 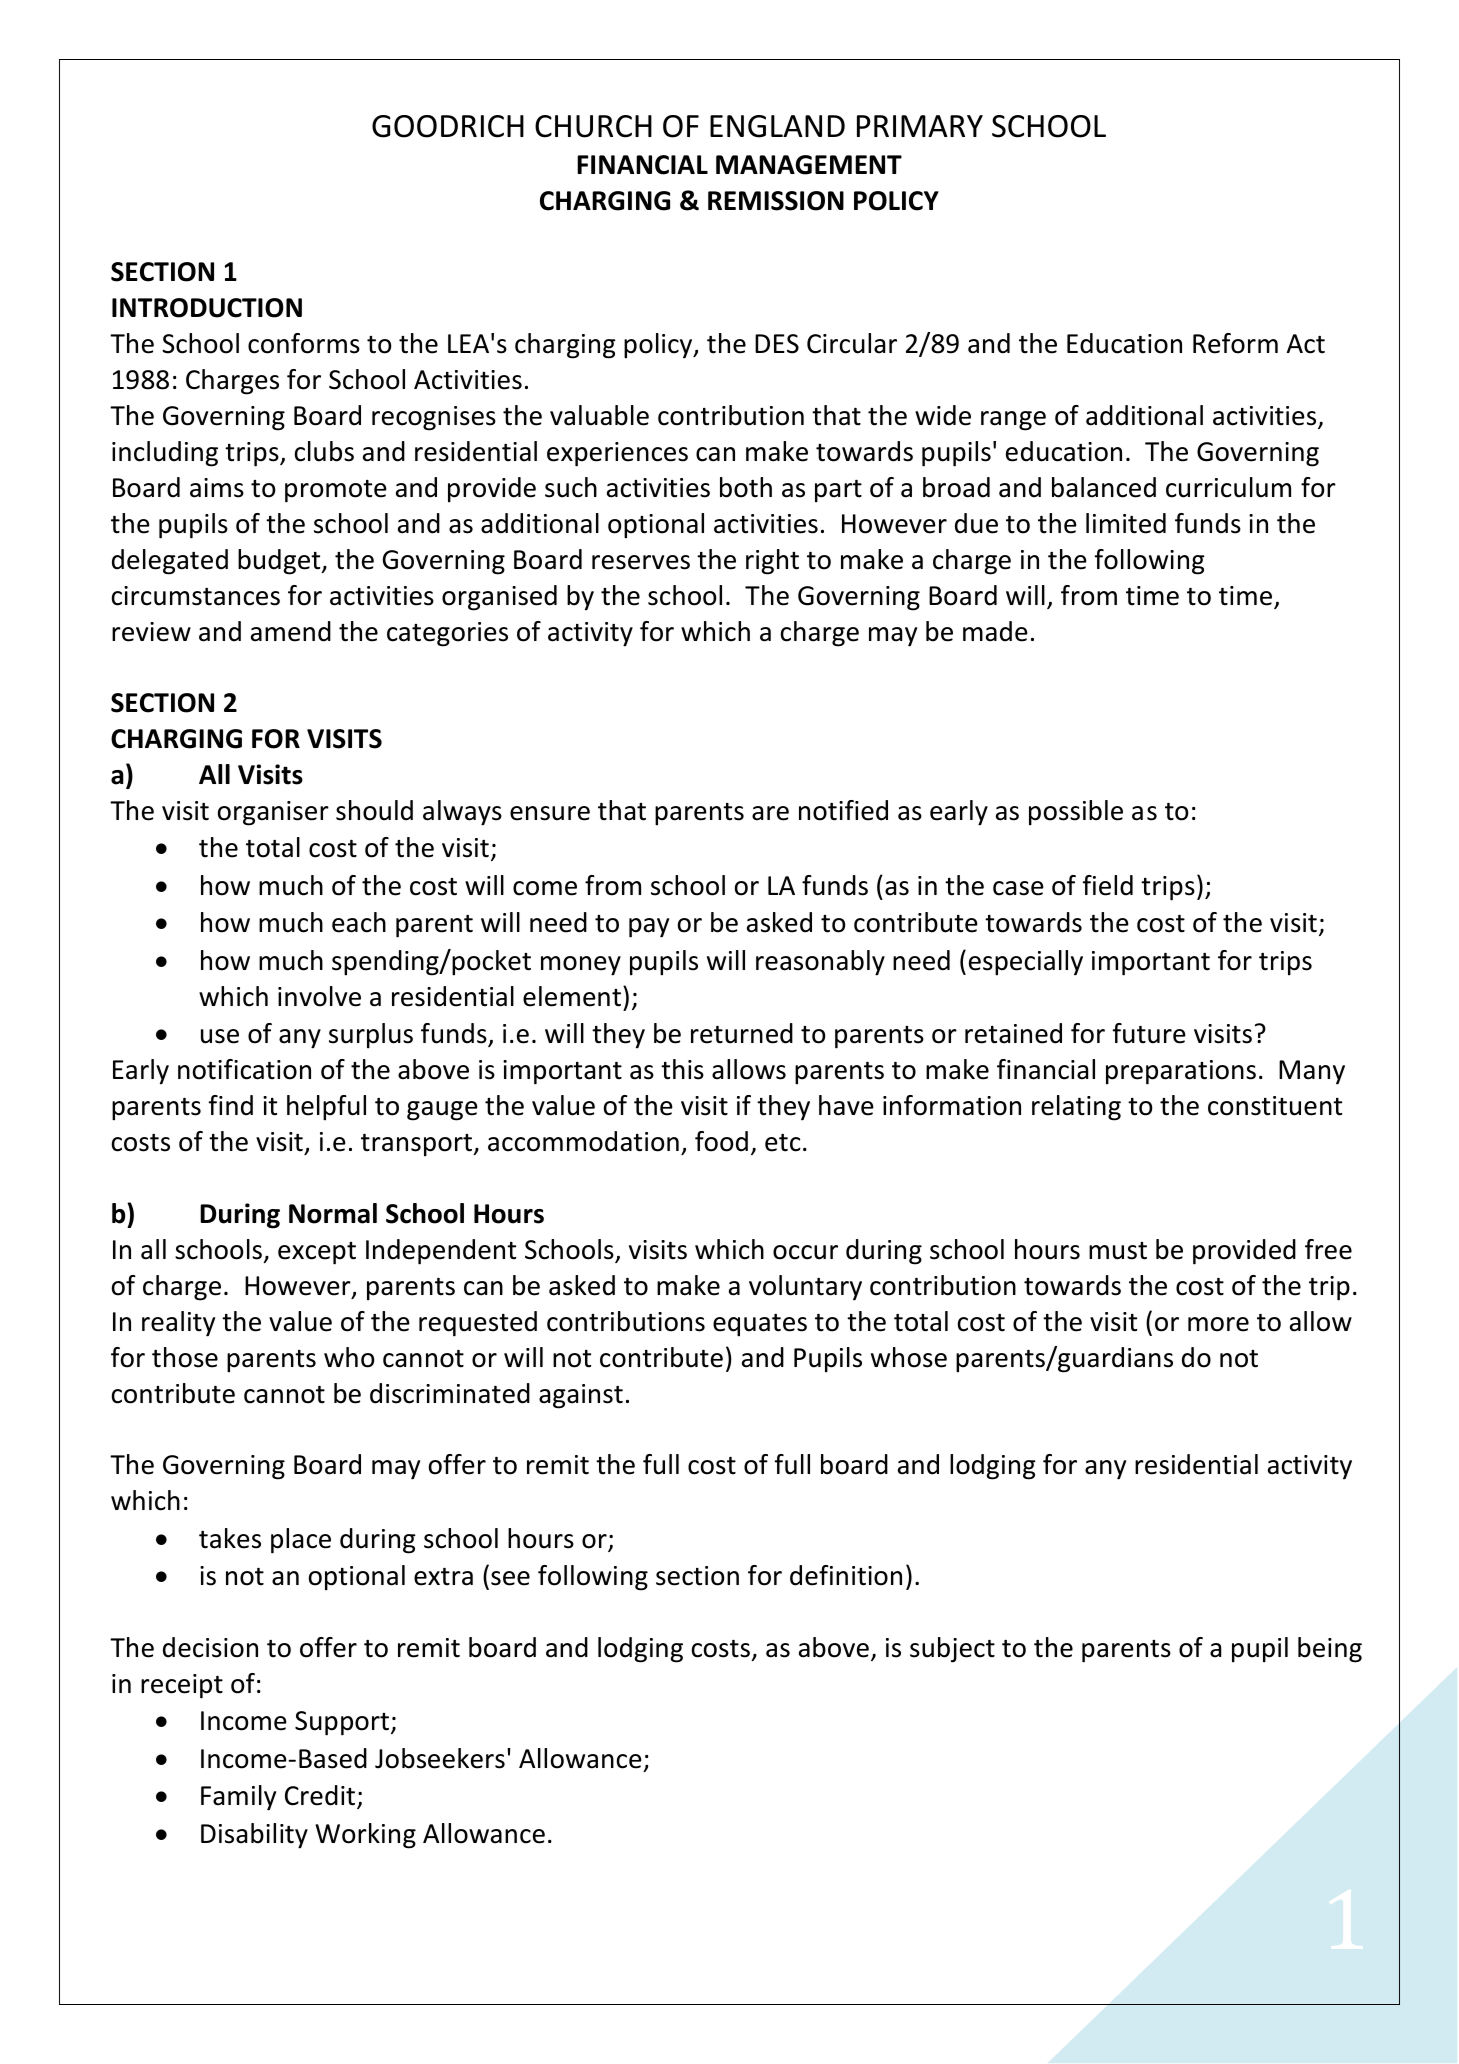 What do you see at coordinates (185, 1357) in the screenshot?
I see `those` at bounding box center [185, 1357].
